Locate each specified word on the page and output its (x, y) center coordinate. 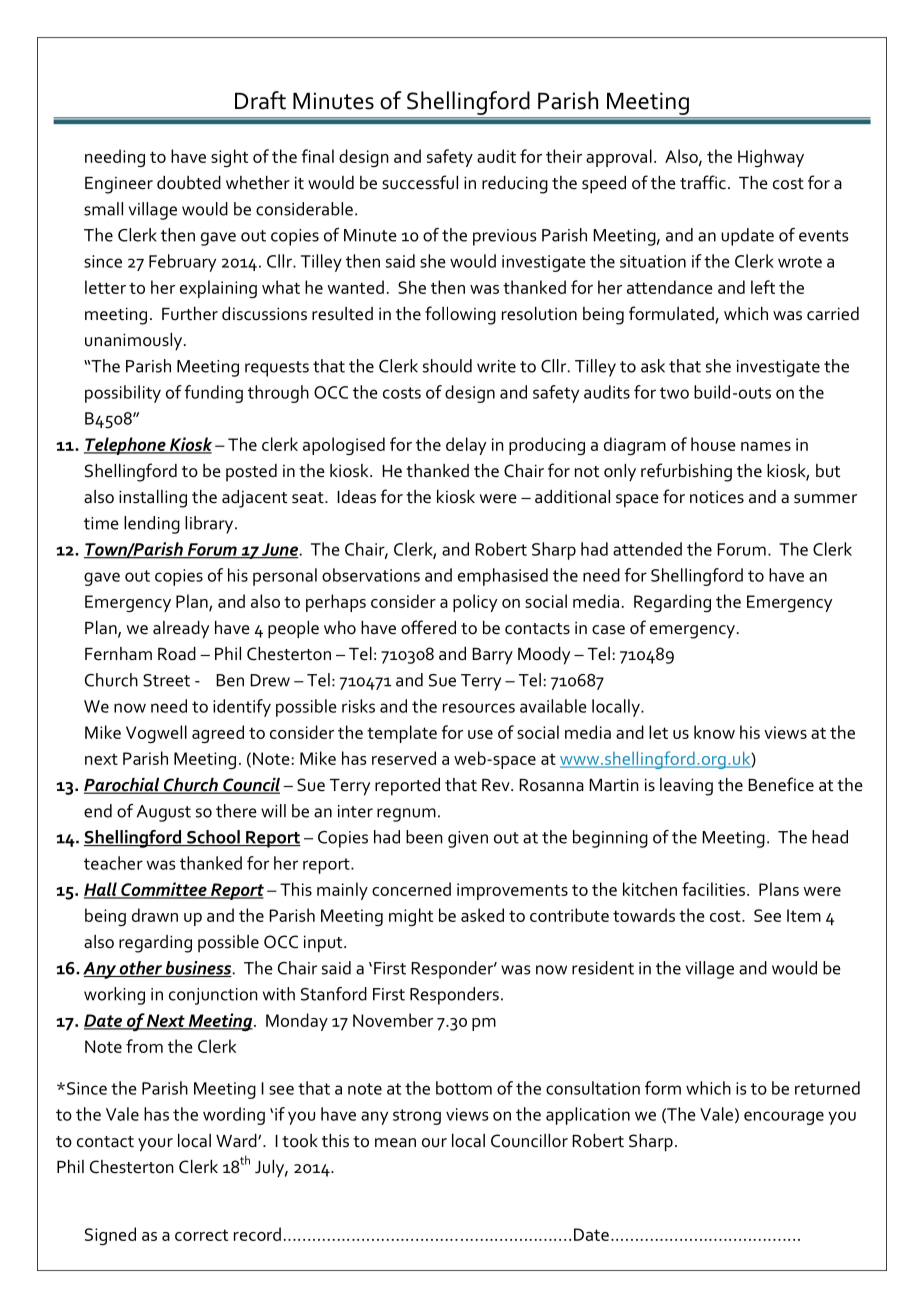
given (468, 839)
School (213, 838)
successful (420, 182)
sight (229, 158)
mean (395, 1143)
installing (153, 499)
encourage (784, 1118)
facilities (715, 889)
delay (466, 446)
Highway (771, 158)
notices (717, 497)
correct (201, 1235)
